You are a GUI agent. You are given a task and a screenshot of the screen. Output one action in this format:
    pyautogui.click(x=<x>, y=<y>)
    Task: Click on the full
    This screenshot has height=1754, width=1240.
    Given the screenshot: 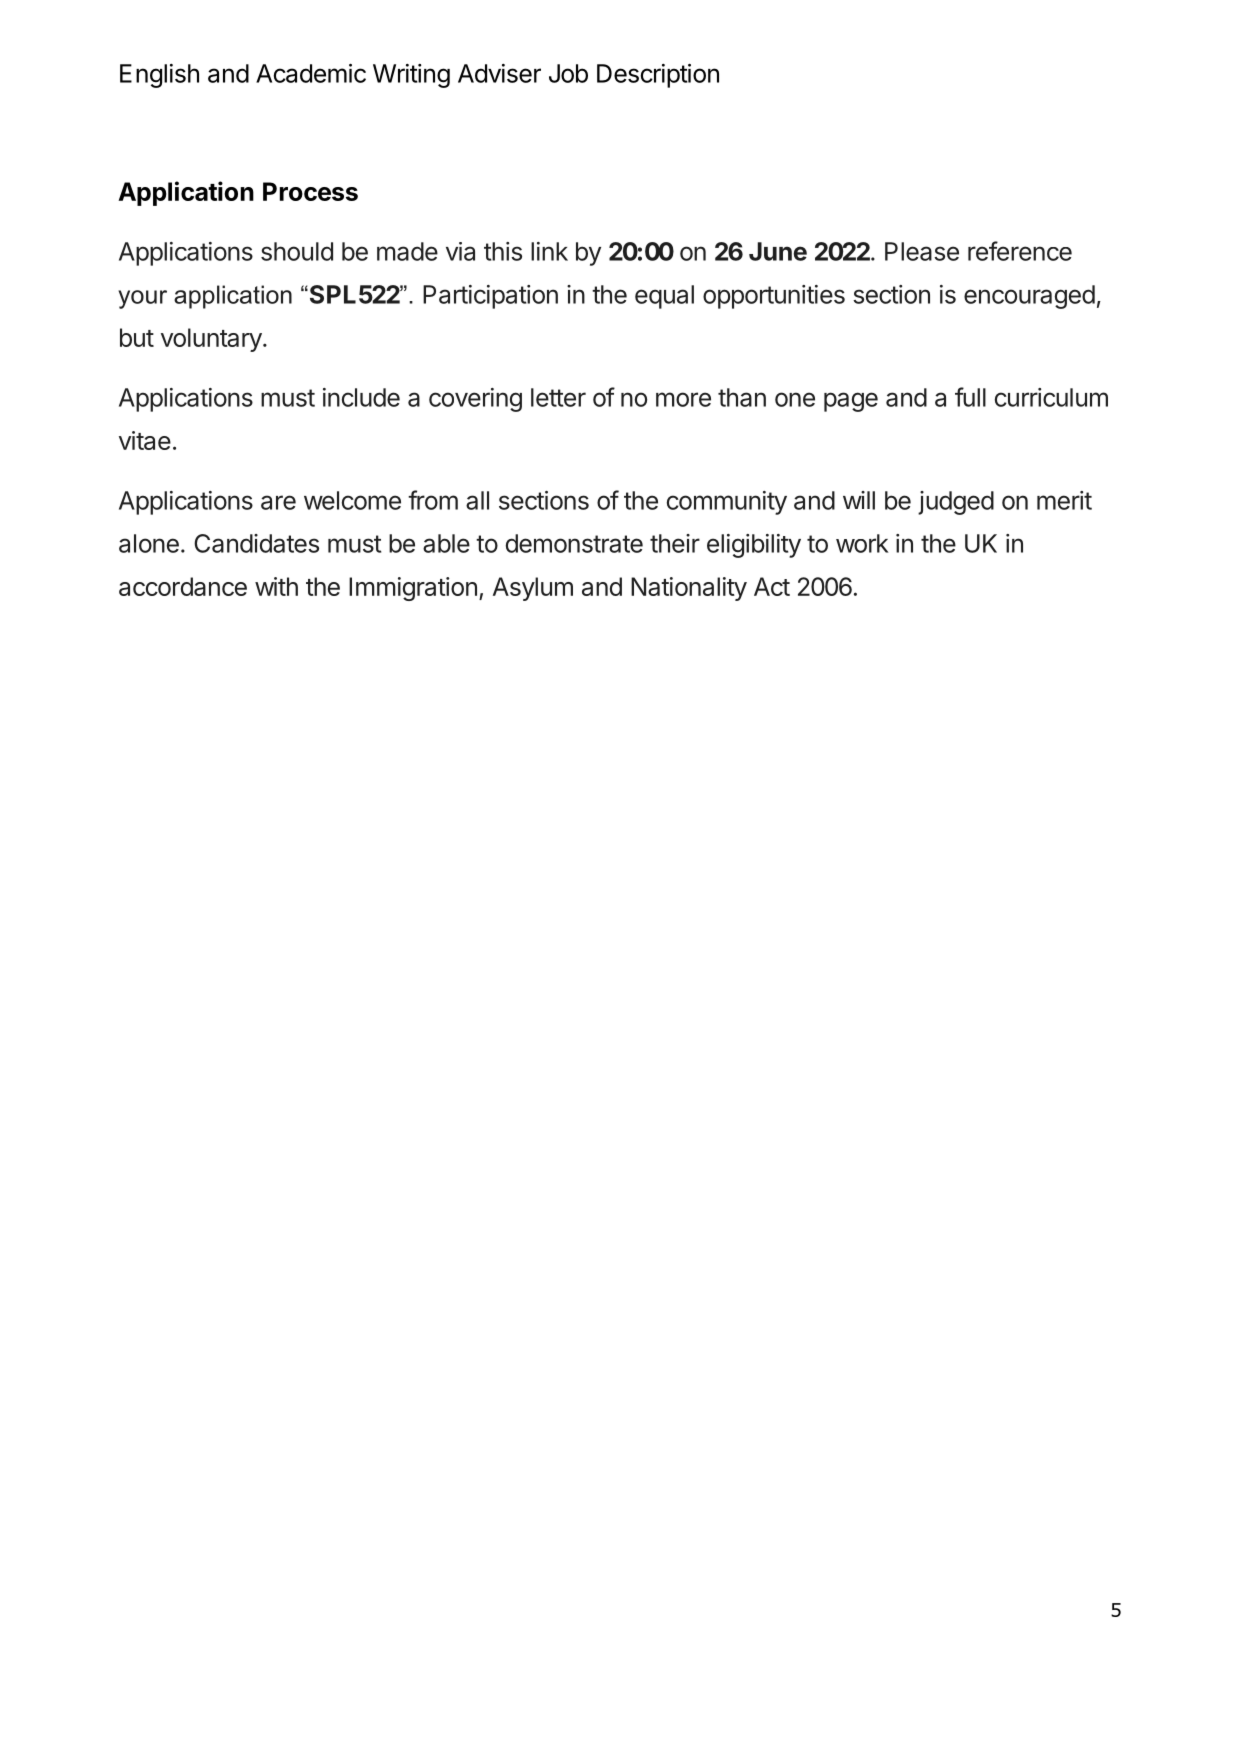 What is the action you would take?
    pyautogui.click(x=970, y=397)
